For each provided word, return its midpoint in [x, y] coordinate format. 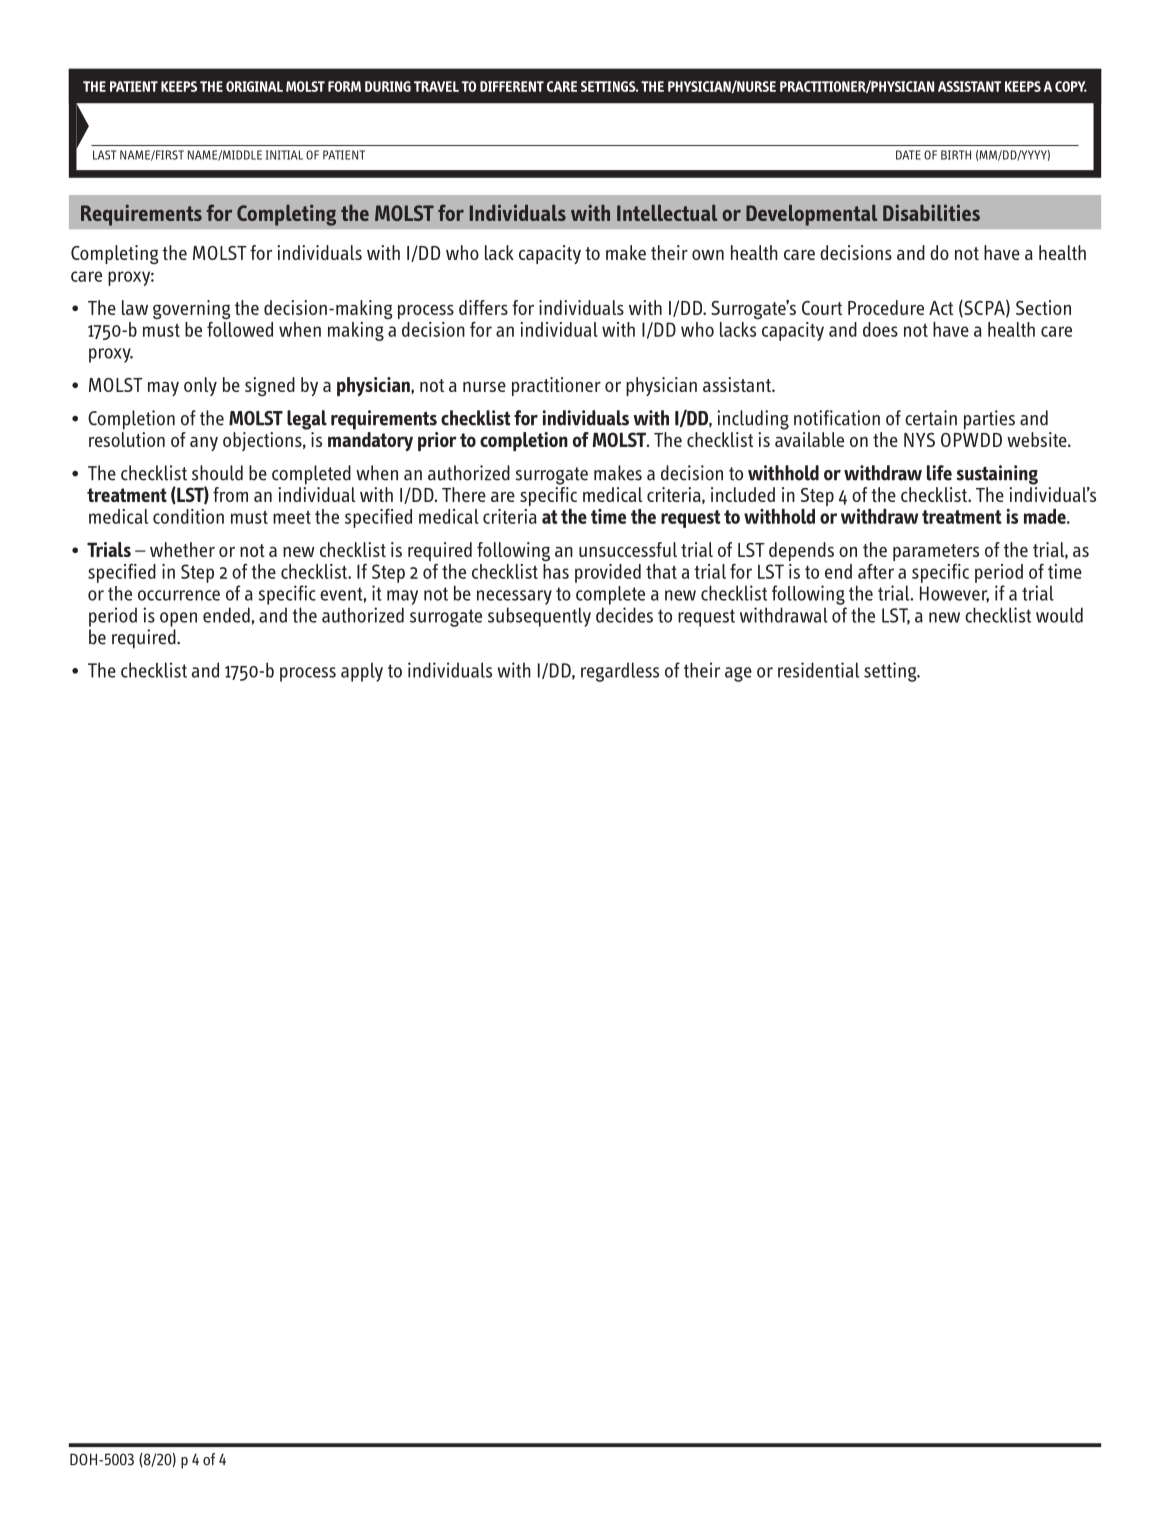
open [178, 619]
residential [818, 670]
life [939, 473]
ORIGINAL [254, 86]
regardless [620, 672]
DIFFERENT [512, 86]
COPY [1071, 86]
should [217, 473]
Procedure [886, 307]
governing [191, 309]
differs [483, 307]
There [464, 494]
